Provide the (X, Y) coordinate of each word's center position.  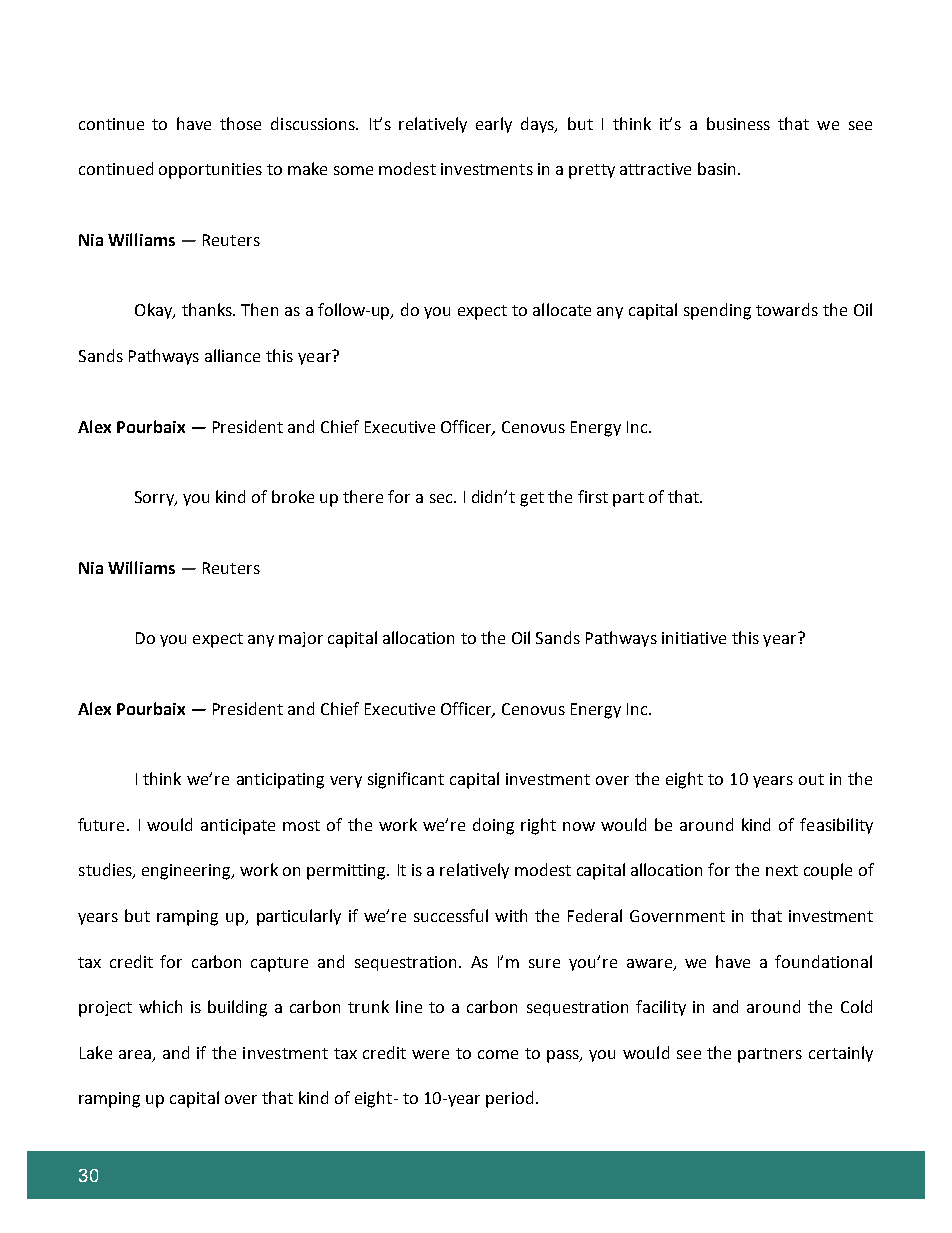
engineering (187, 872)
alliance (232, 355)
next (782, 870)
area (136, 1056)
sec (442, 498)
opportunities (210, 171)
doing (493, 826)
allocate (562, 309)
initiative (694, 638)
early (494, 125)
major (301, 639)
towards (787, 309)
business (738, 123)
